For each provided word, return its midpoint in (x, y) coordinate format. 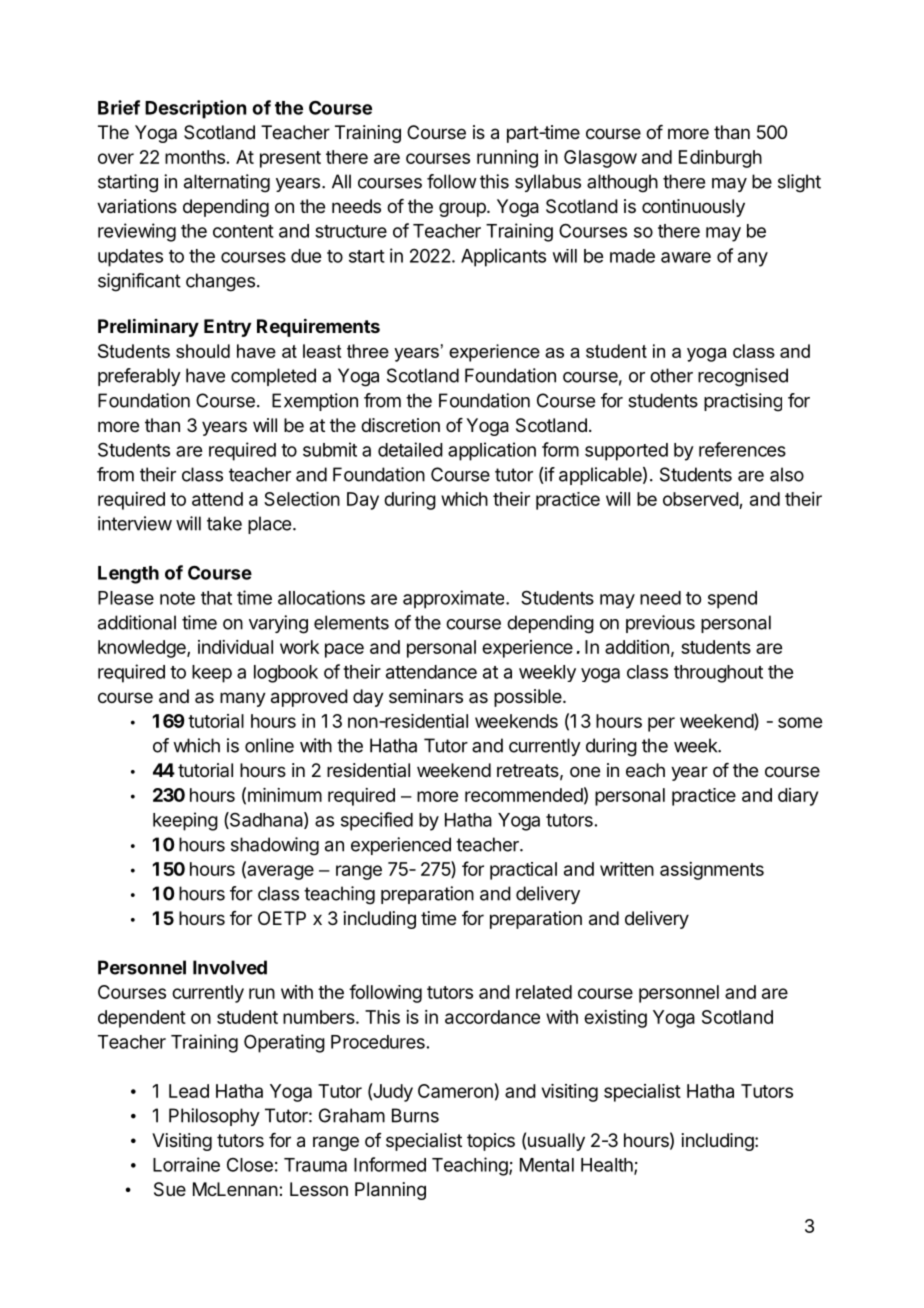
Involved (230, 967)
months (195, 157)
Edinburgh (720, 159)
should (203, 351)
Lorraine (186, 1164)
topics (491, 1142)
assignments (712, 871)
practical (523, 871)
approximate (455, 599)
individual (235, 647)
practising (743, 402)
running (507, 159)
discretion (400, 425)
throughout (718, 674)
